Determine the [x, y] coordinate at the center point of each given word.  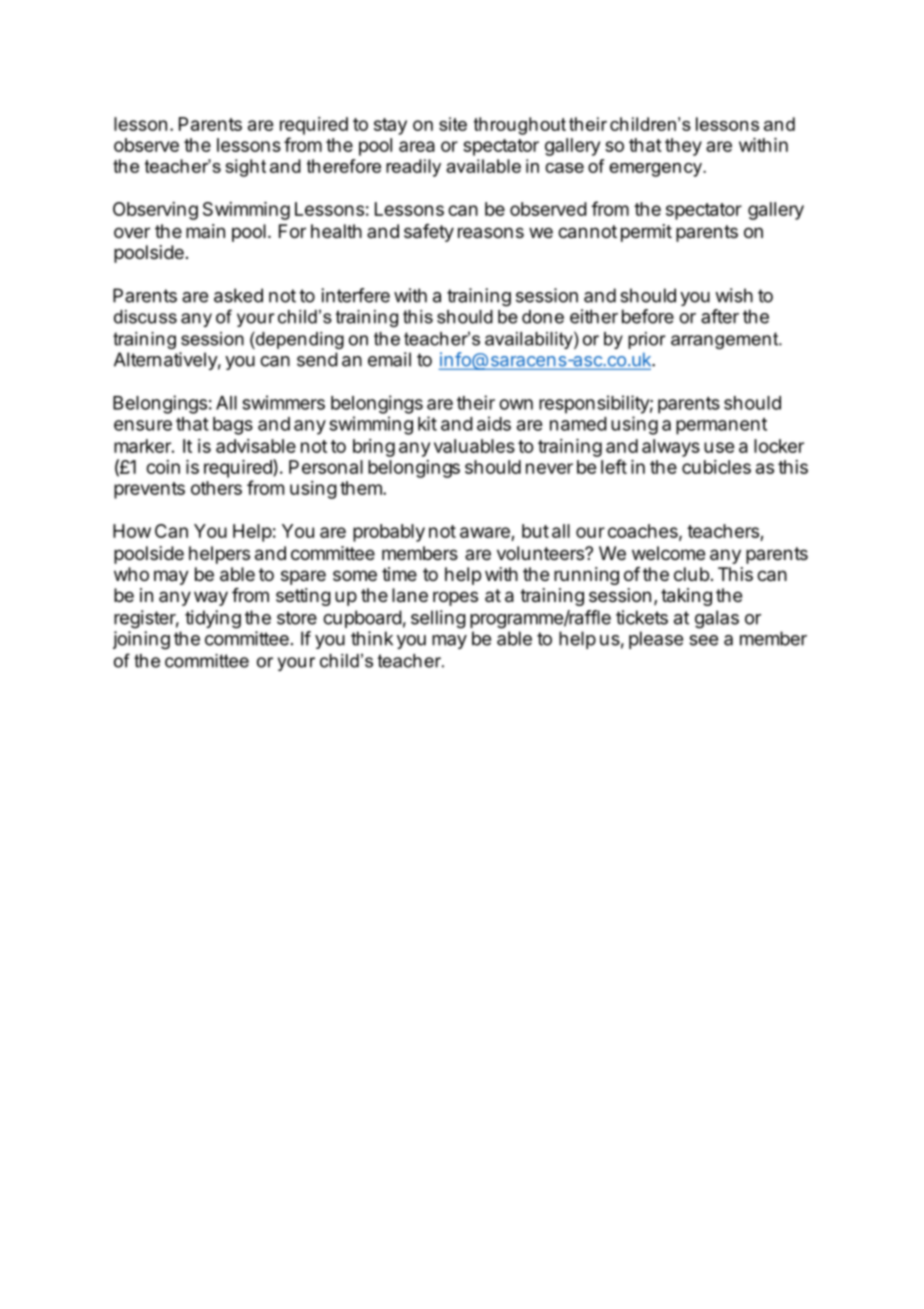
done [543, 317]
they [683, 147]
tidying [213, 619]
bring [374, 448]
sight [245, 168]
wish [734, 295]
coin [163, 467]
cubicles [716, 467]
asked [238, 295]
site [453, 124]
